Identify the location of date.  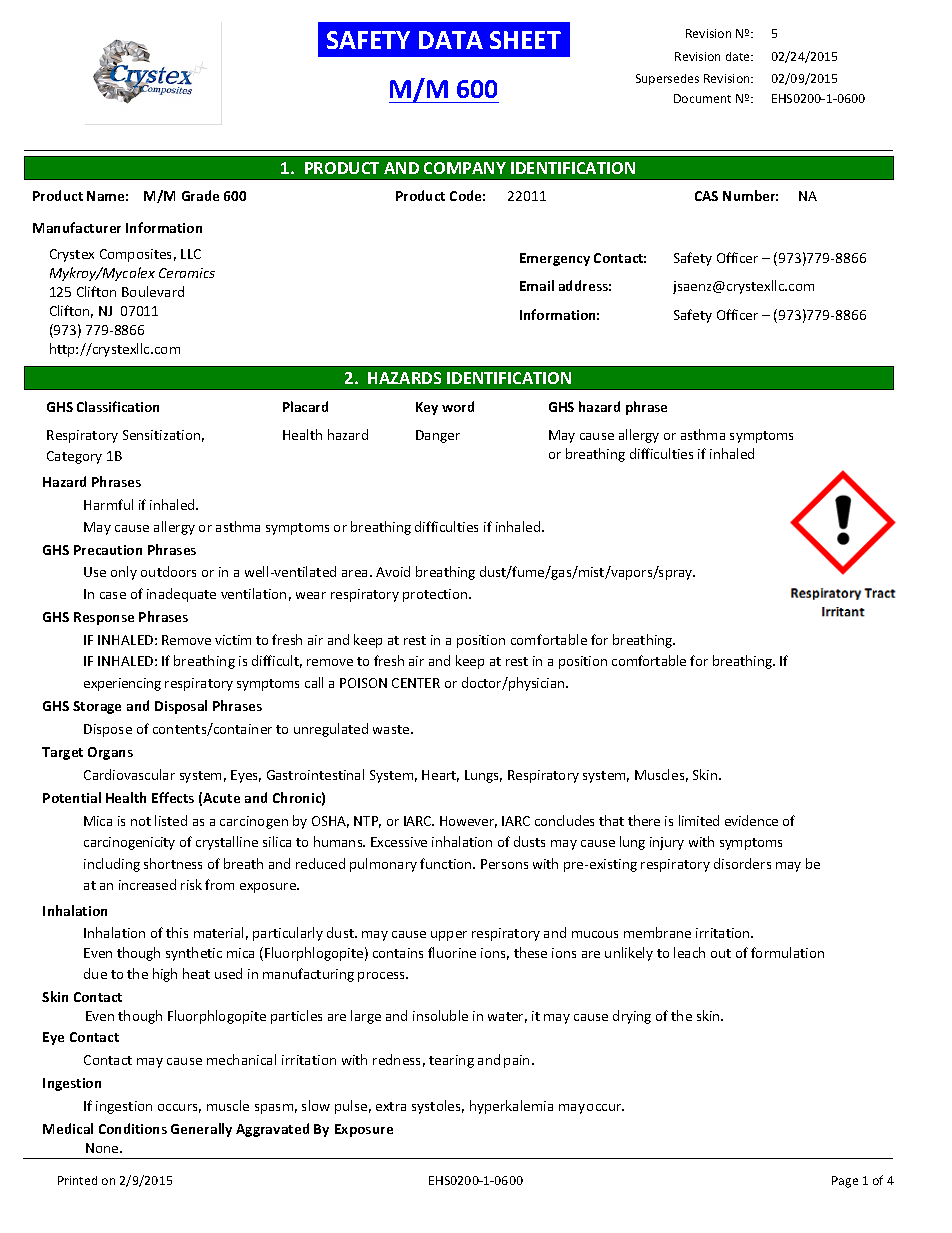
(739, 56).
